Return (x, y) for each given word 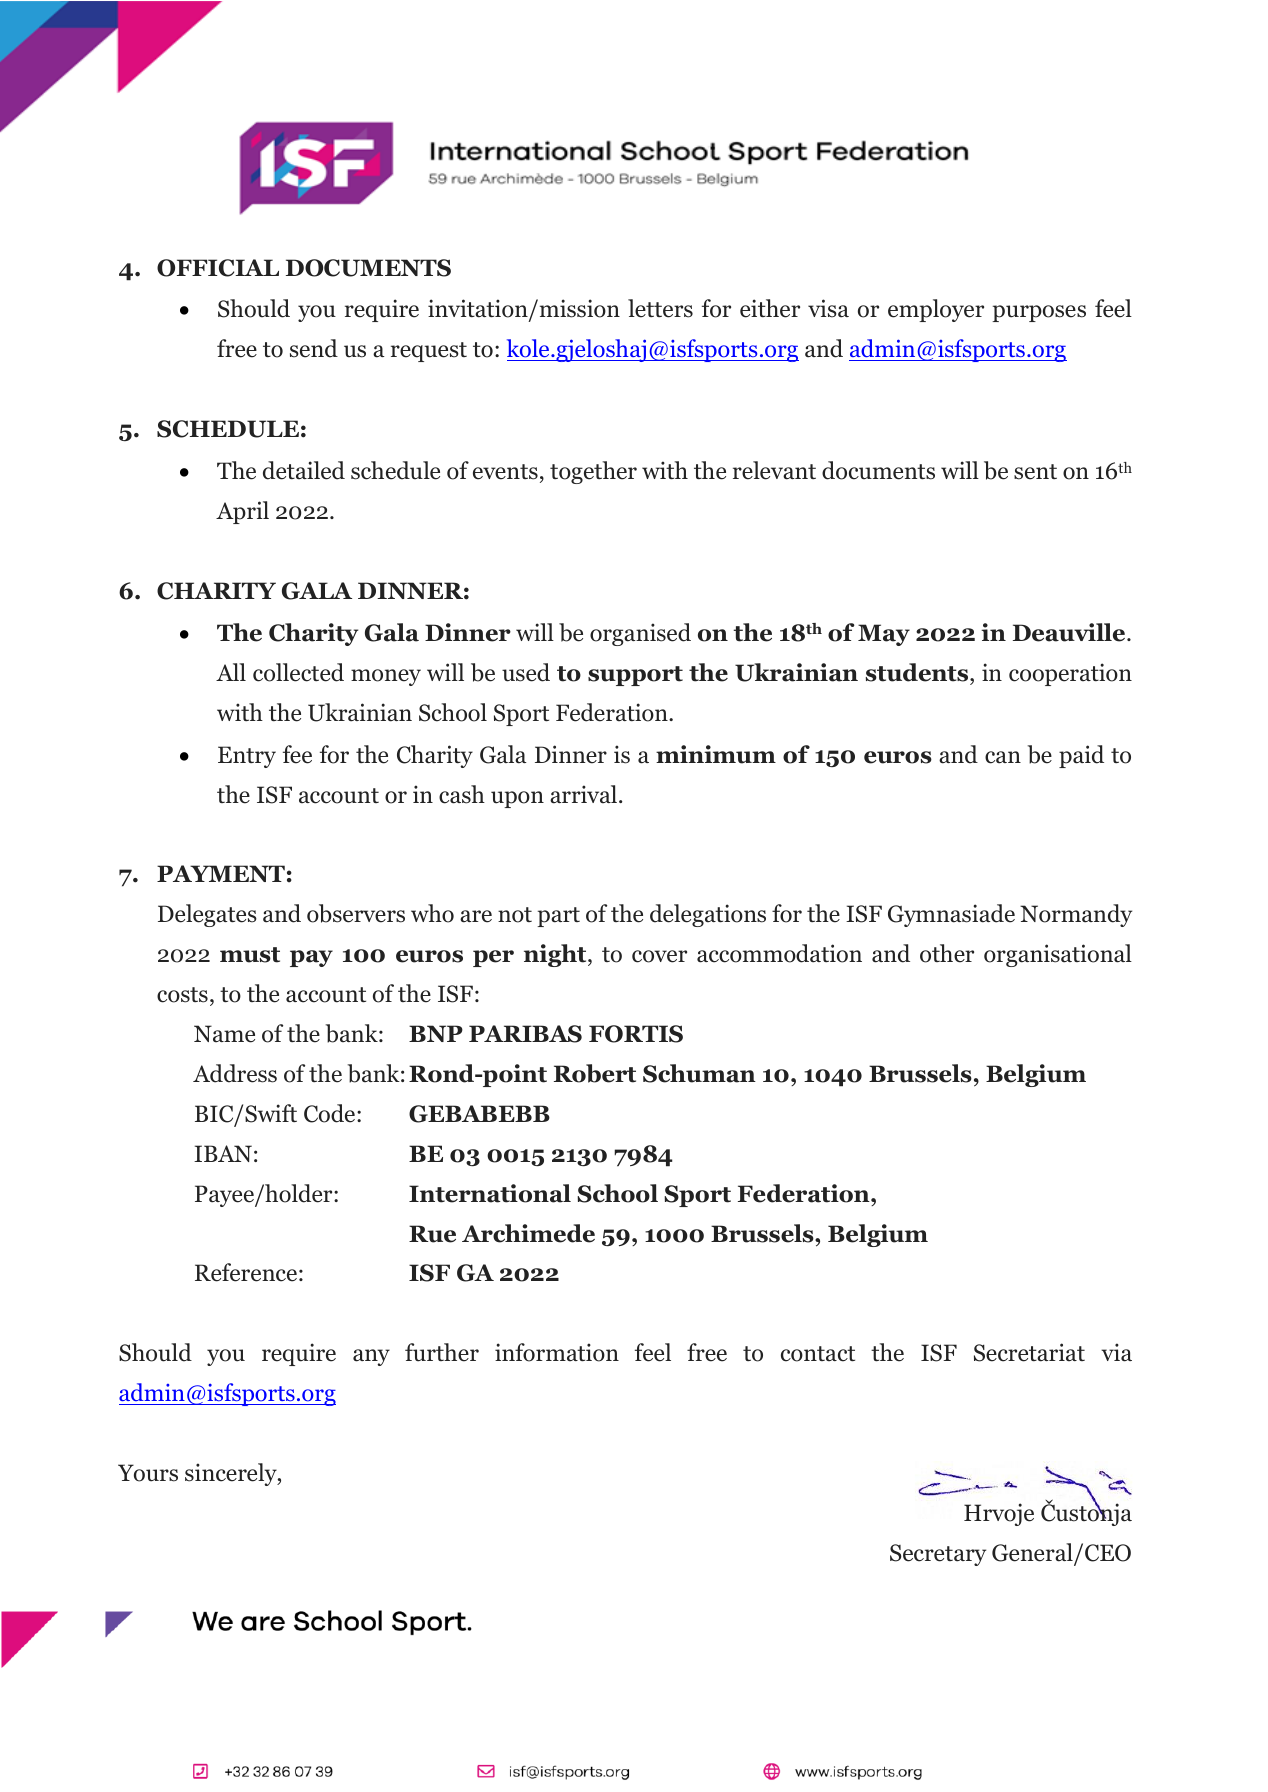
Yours (148, 1473)
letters (660, 308)
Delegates (207, 915)
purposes (1039, 313)
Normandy (1076, 915)
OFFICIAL (218, 268)
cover (659, 956)
